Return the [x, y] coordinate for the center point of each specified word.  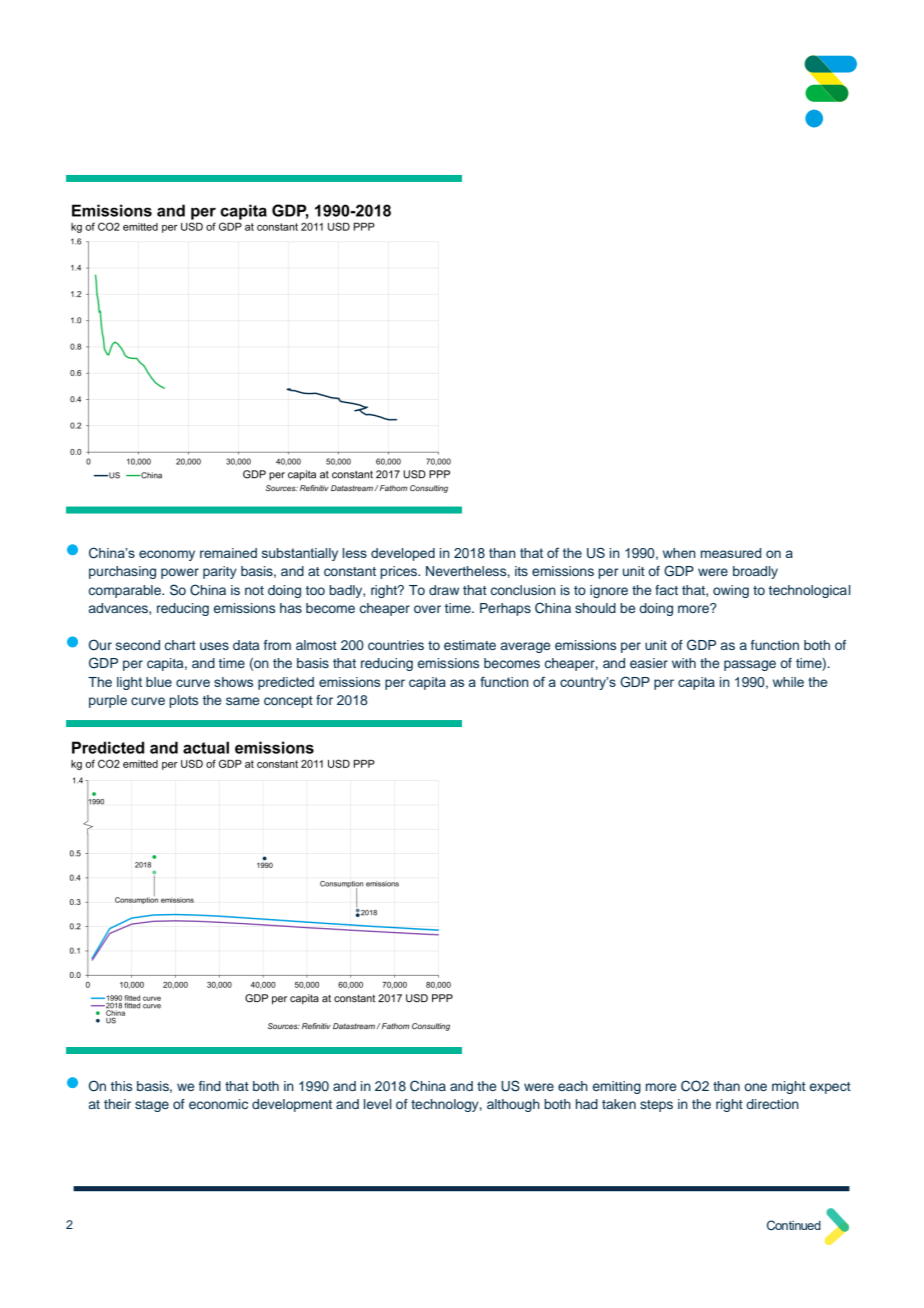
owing [731, 591]
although [513, 1105]
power [180, 573]
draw [444, 590]
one [755, 1087]
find [210, 1086]
